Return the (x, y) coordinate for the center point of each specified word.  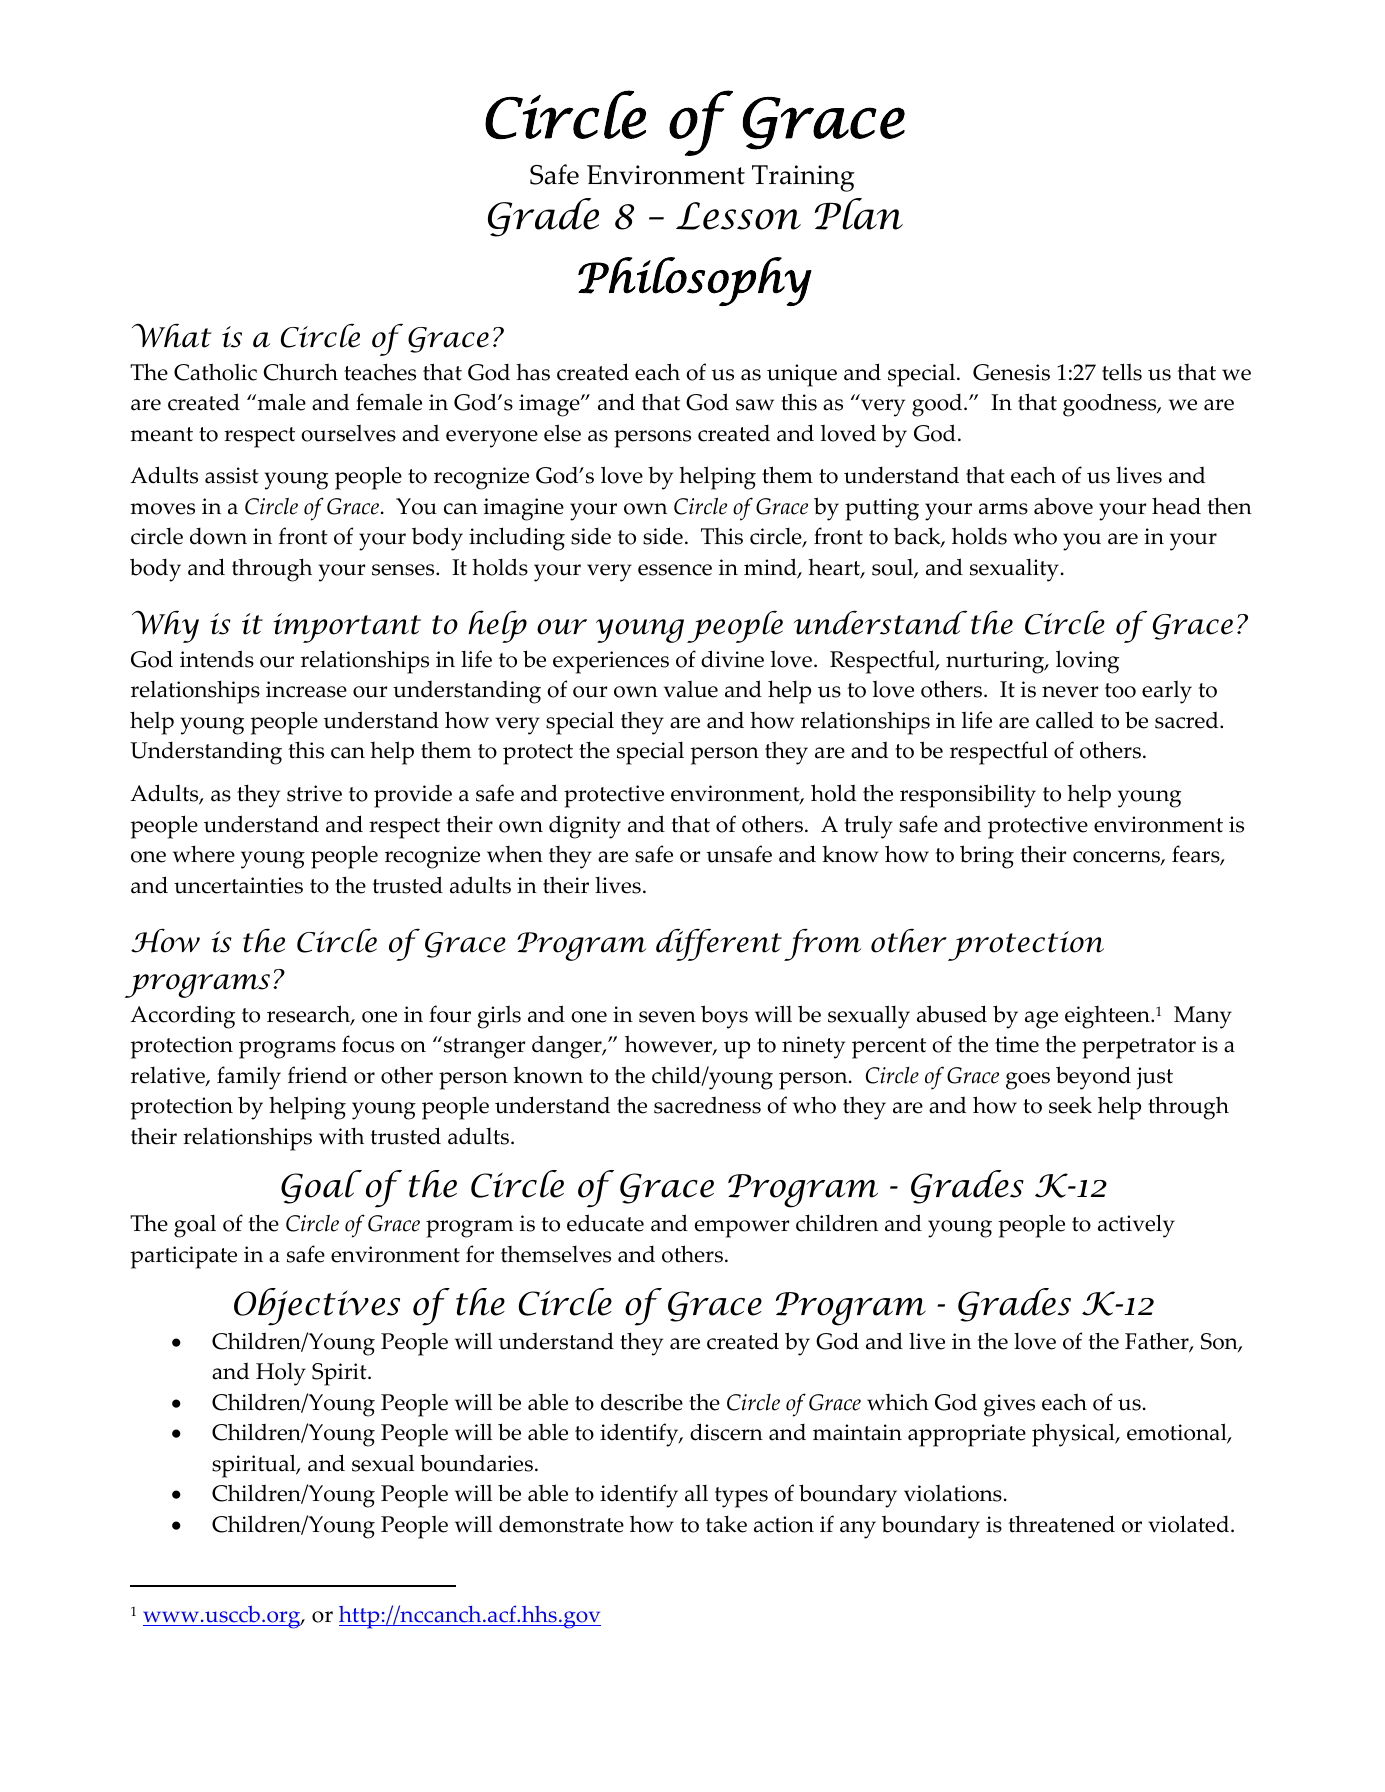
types (741, 1497)
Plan (859, 214)
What (172, 336)
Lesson (738, 216)
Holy (281, 1374)
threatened (1062, 1524)
